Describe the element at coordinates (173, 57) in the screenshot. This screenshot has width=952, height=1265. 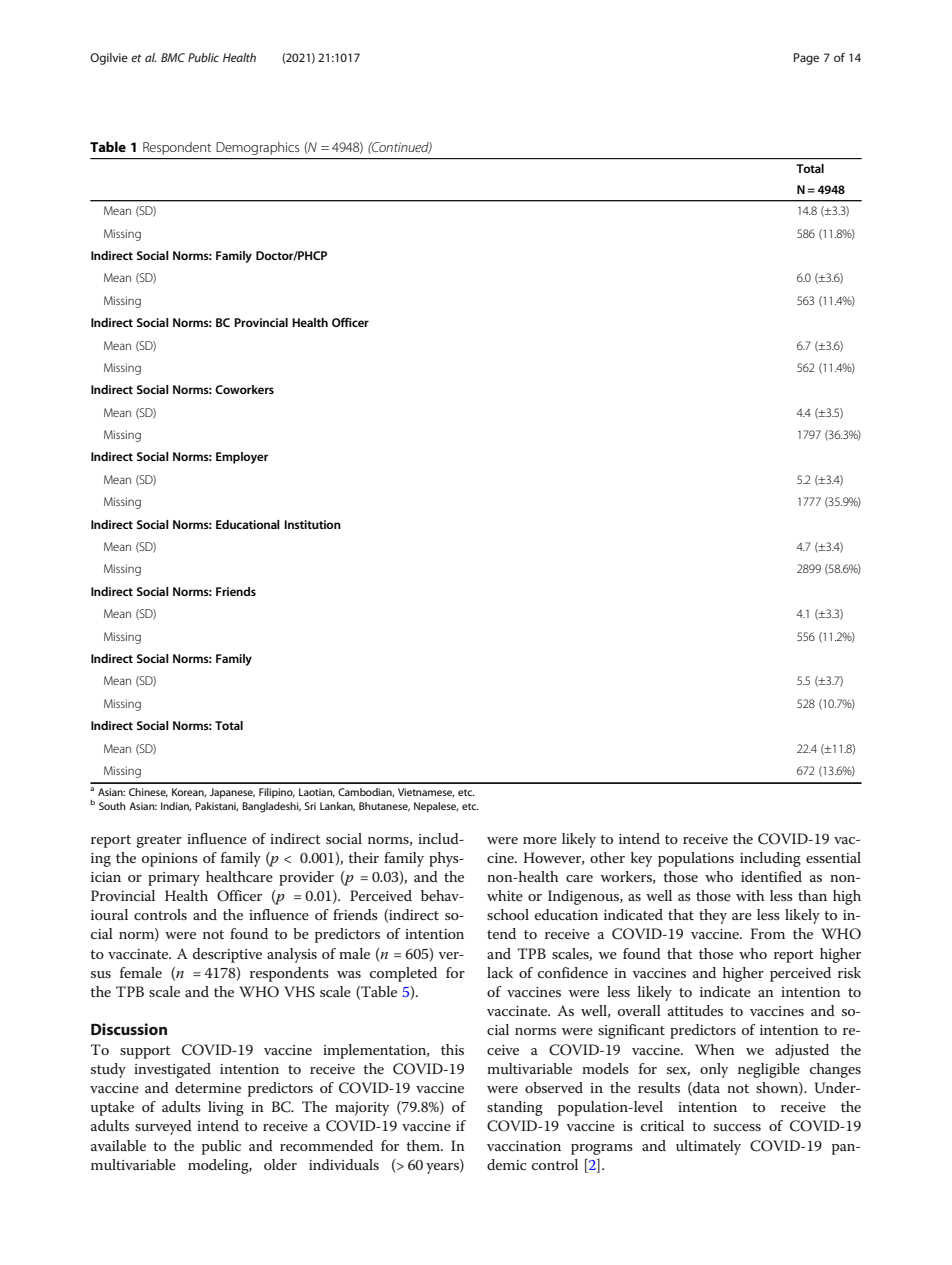
I see `BMC` at that location.
